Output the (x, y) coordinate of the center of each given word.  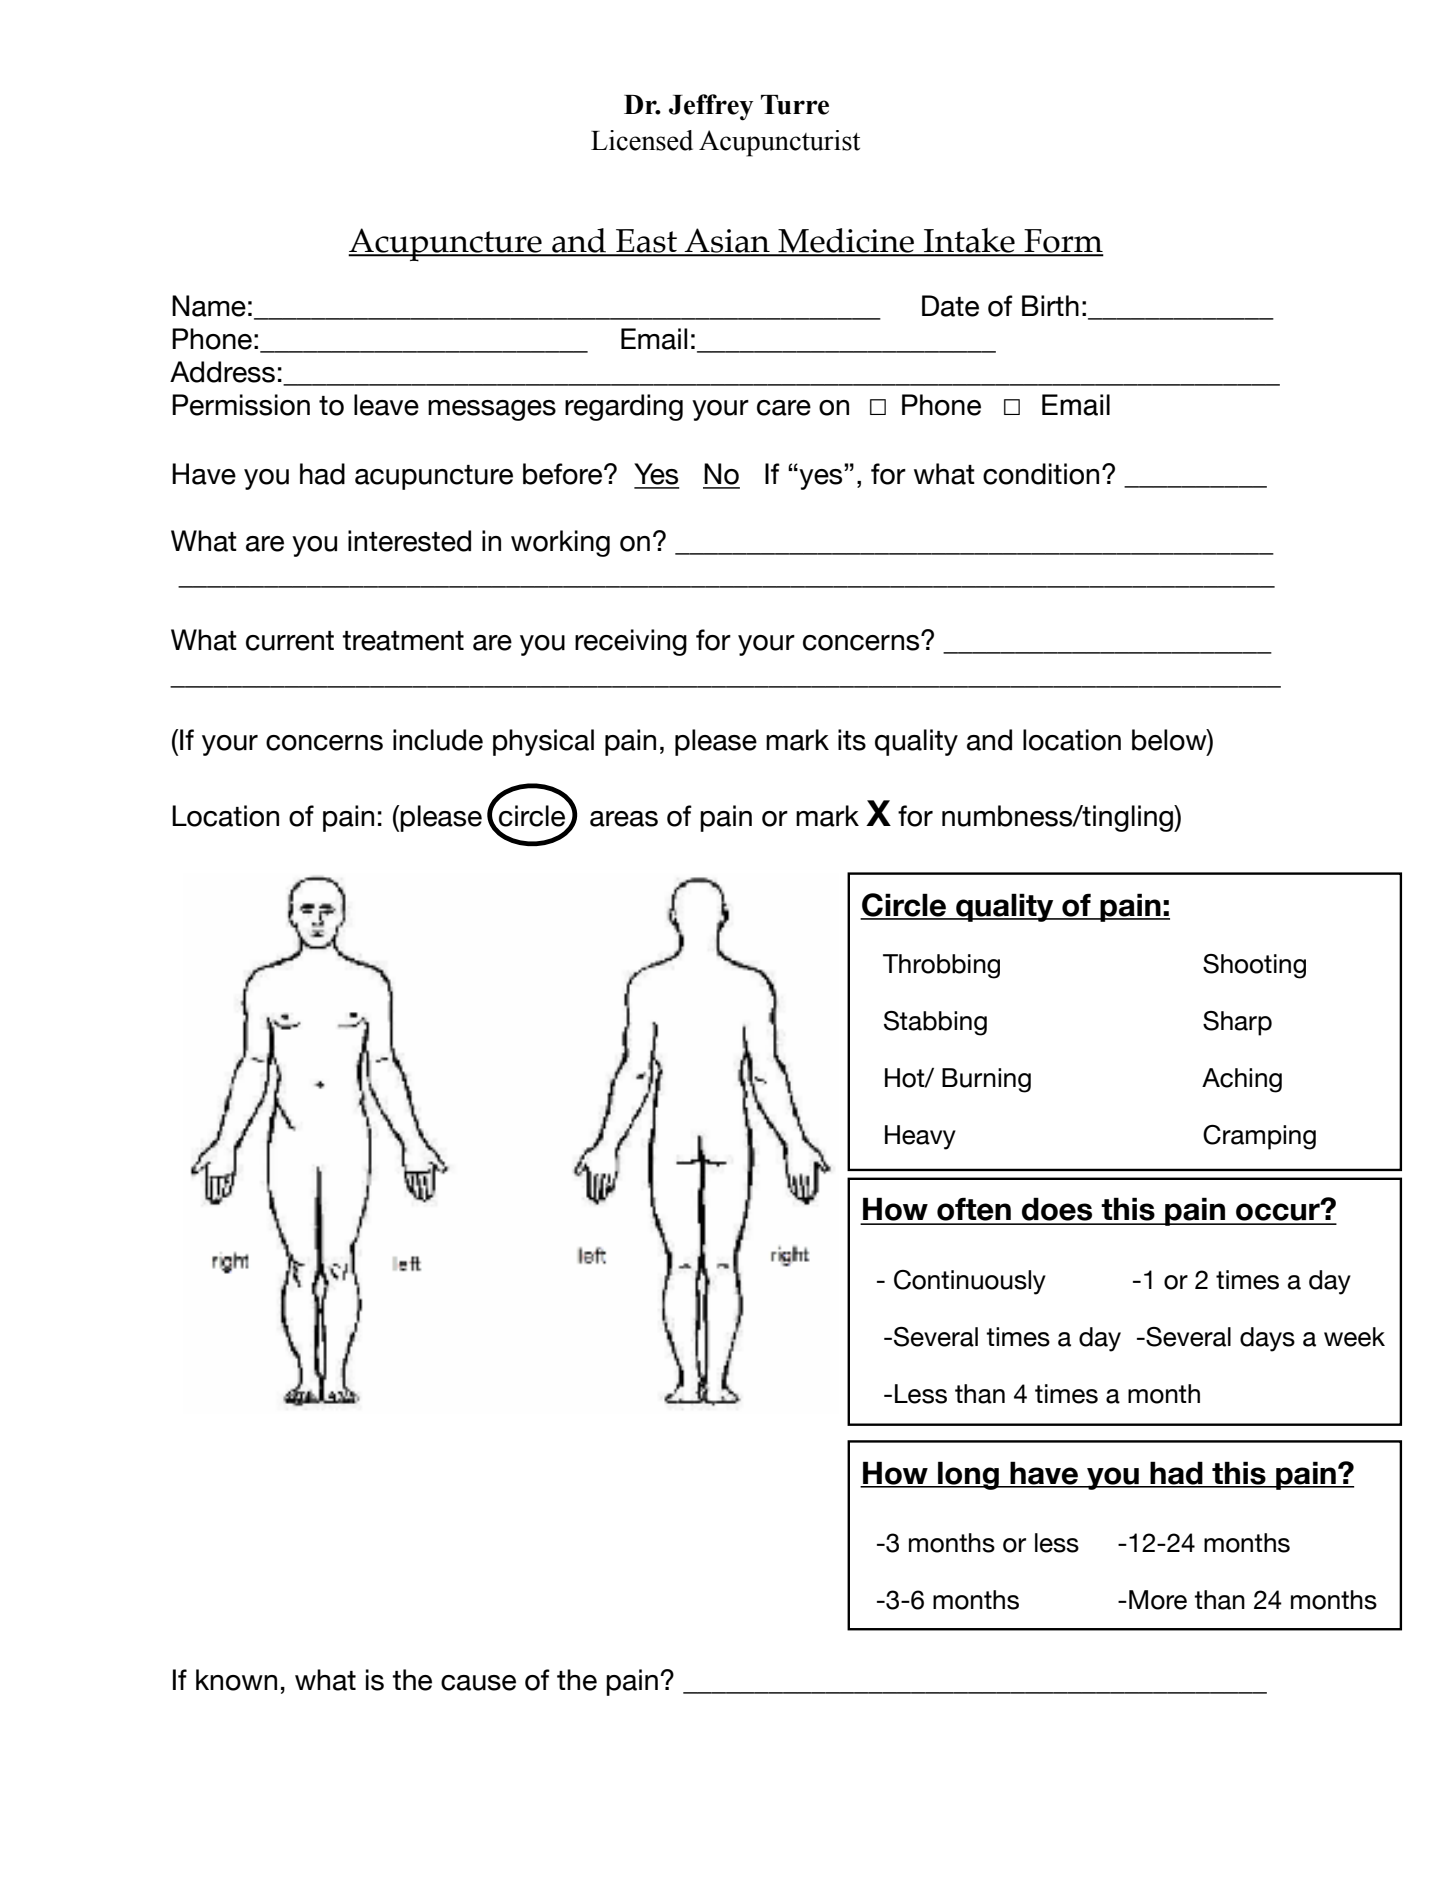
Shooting (1254, 966)
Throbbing (941, 966)
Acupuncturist (779, 143)
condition (1041, 474)
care (784, 408)
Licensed (642, 140)
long (968, 1475)
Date (950, 306)
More (1158, 1600)
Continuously (970, 1282)
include (438, 740)
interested (409, 541)
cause (478, 1683)
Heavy (920, 1137)
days (1267, 1339)
